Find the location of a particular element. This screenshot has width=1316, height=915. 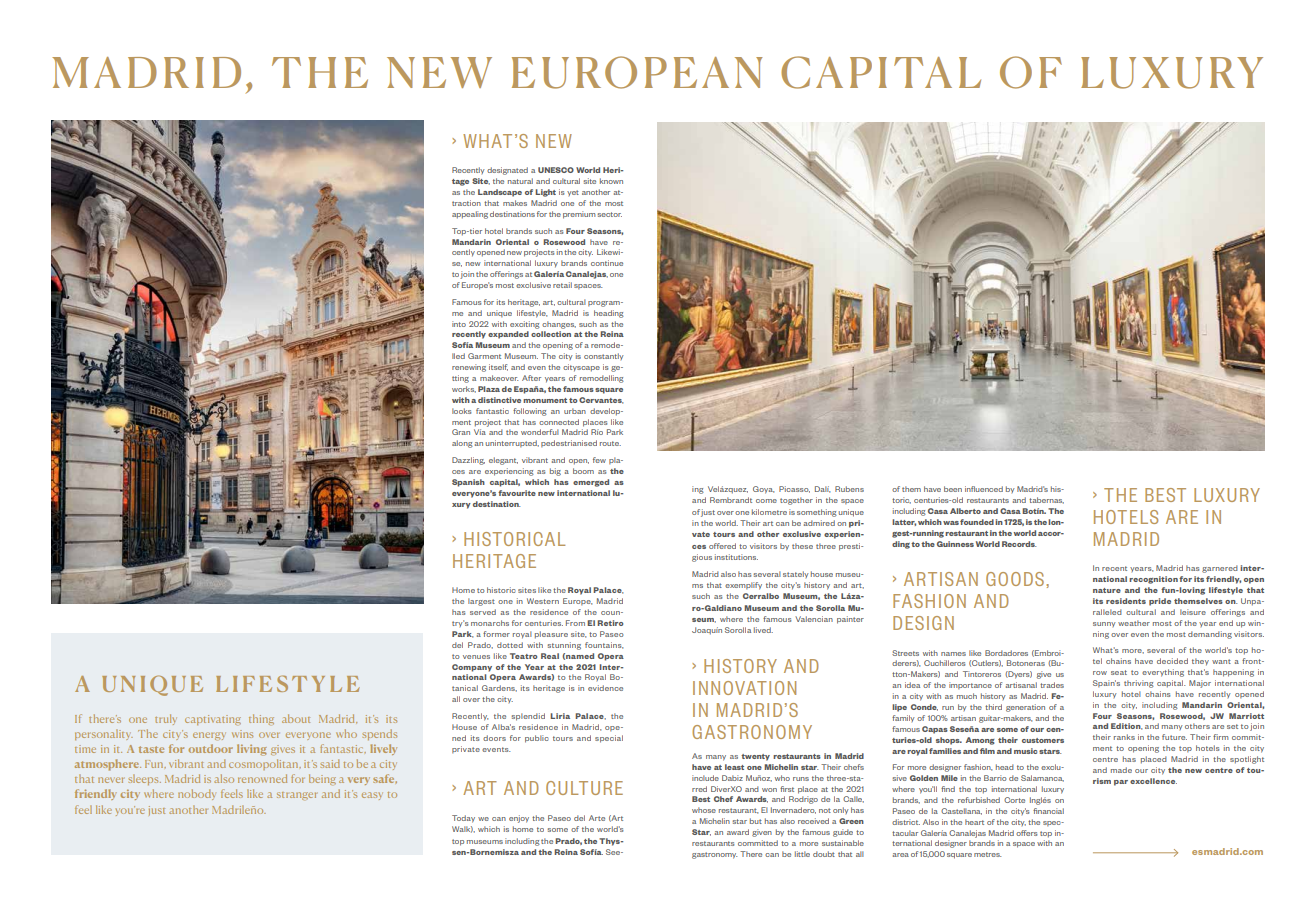

From is located at coordinates (575, 623).
